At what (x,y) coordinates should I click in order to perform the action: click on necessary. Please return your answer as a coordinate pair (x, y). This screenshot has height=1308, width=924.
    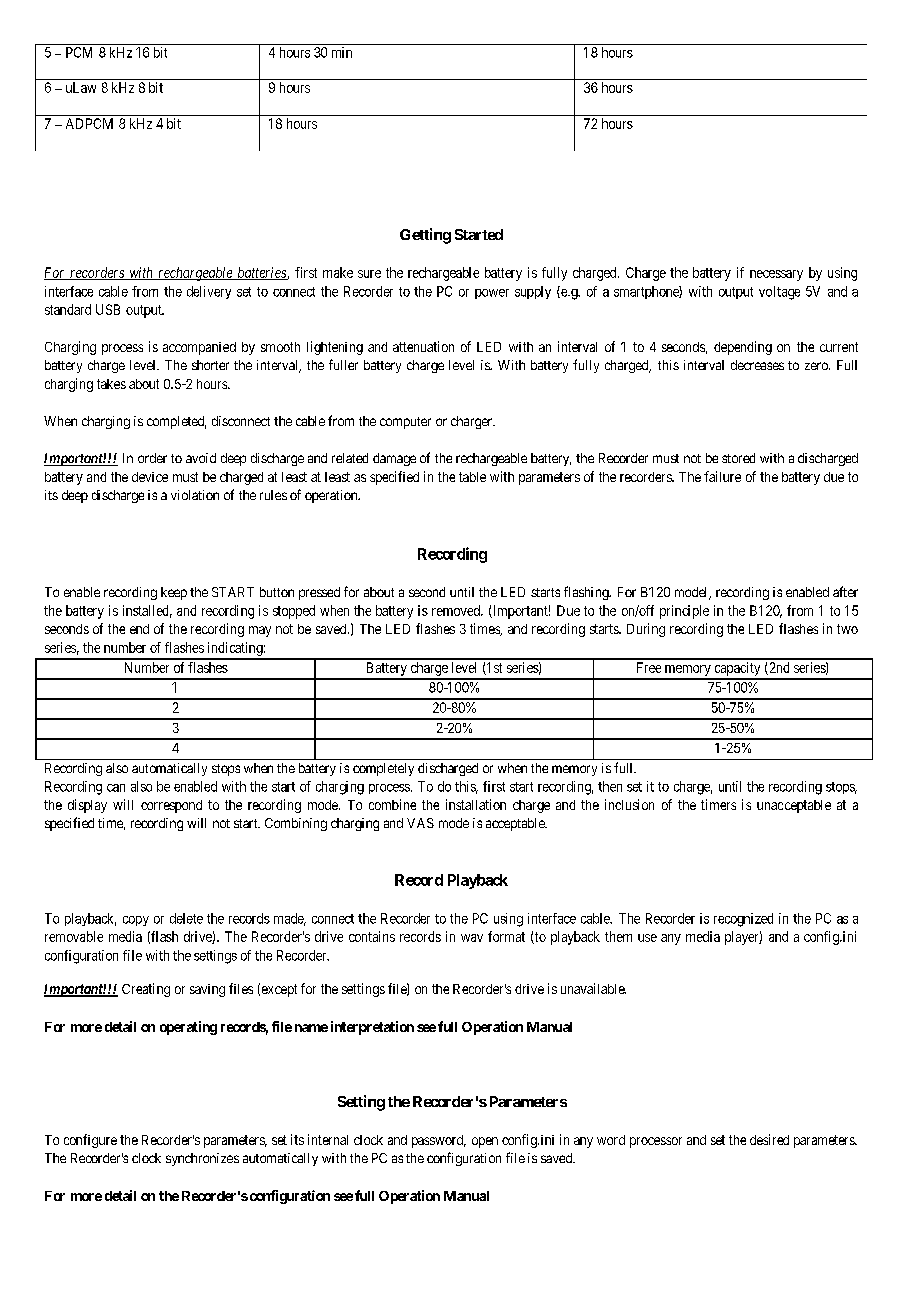
    Looking at the image, I should click on (776, 275).
